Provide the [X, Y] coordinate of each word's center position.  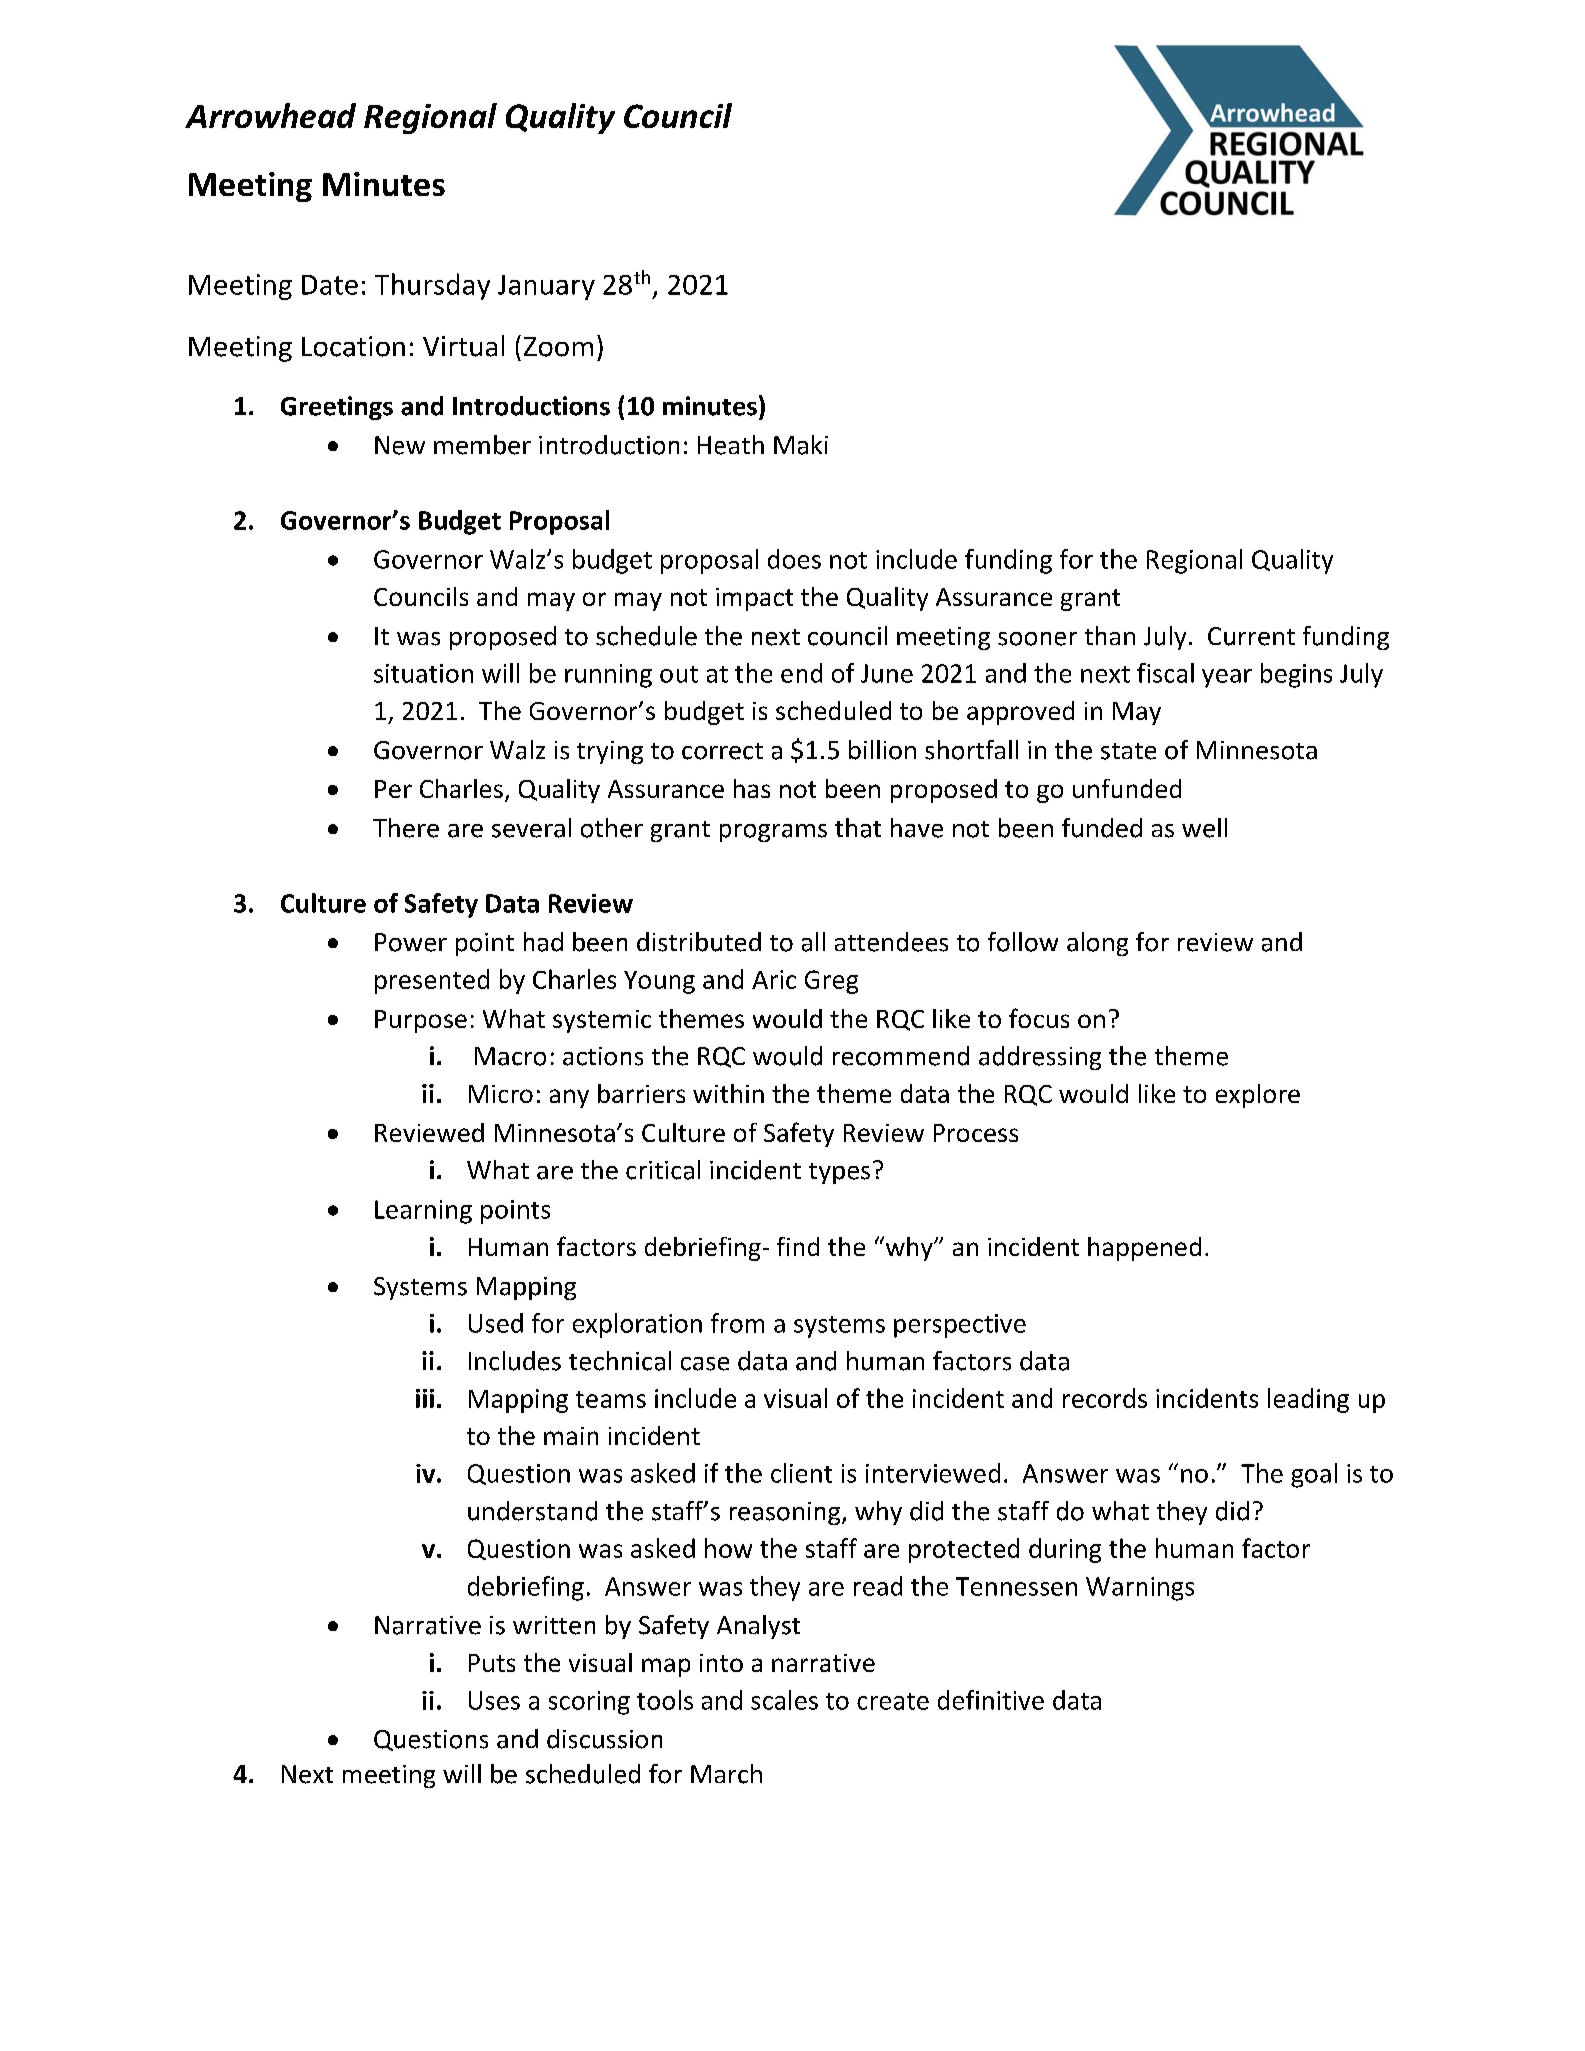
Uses [494, 1700]
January [546, 287]
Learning [423, 1212]
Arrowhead [270, 115]
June [887, 673]
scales [784, 1700]
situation [423, 673]
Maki [801, 445]
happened [1144, 1249]
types [839, 1173]
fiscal [1165, 673]
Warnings [1140, 1589]
